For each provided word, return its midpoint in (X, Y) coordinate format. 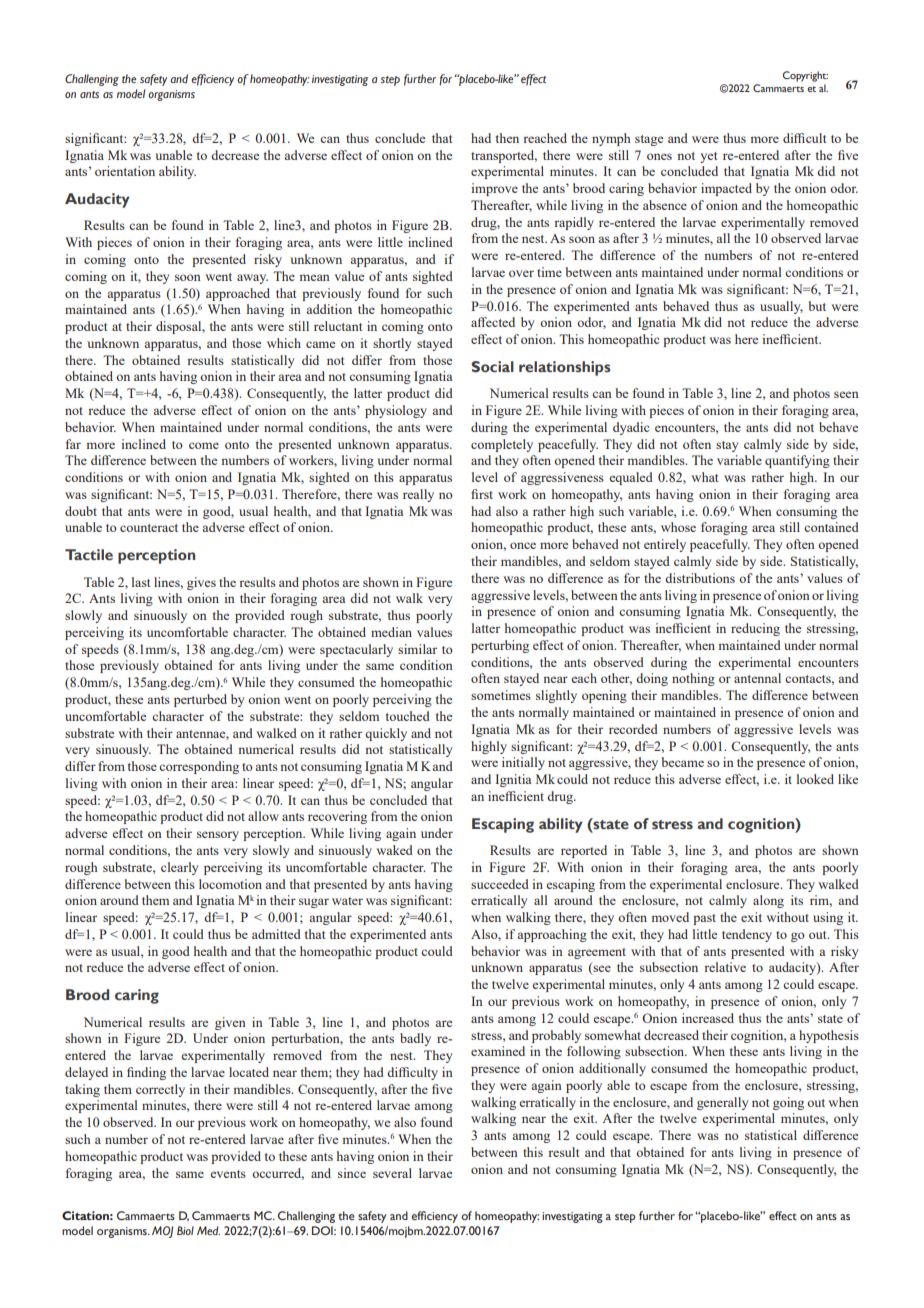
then (507, 138)
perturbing (500, 646)
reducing (755, 629)
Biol (185, 1230)
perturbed (200, 700)
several (392, 1173)
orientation (125, 171)
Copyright (805, 76)
